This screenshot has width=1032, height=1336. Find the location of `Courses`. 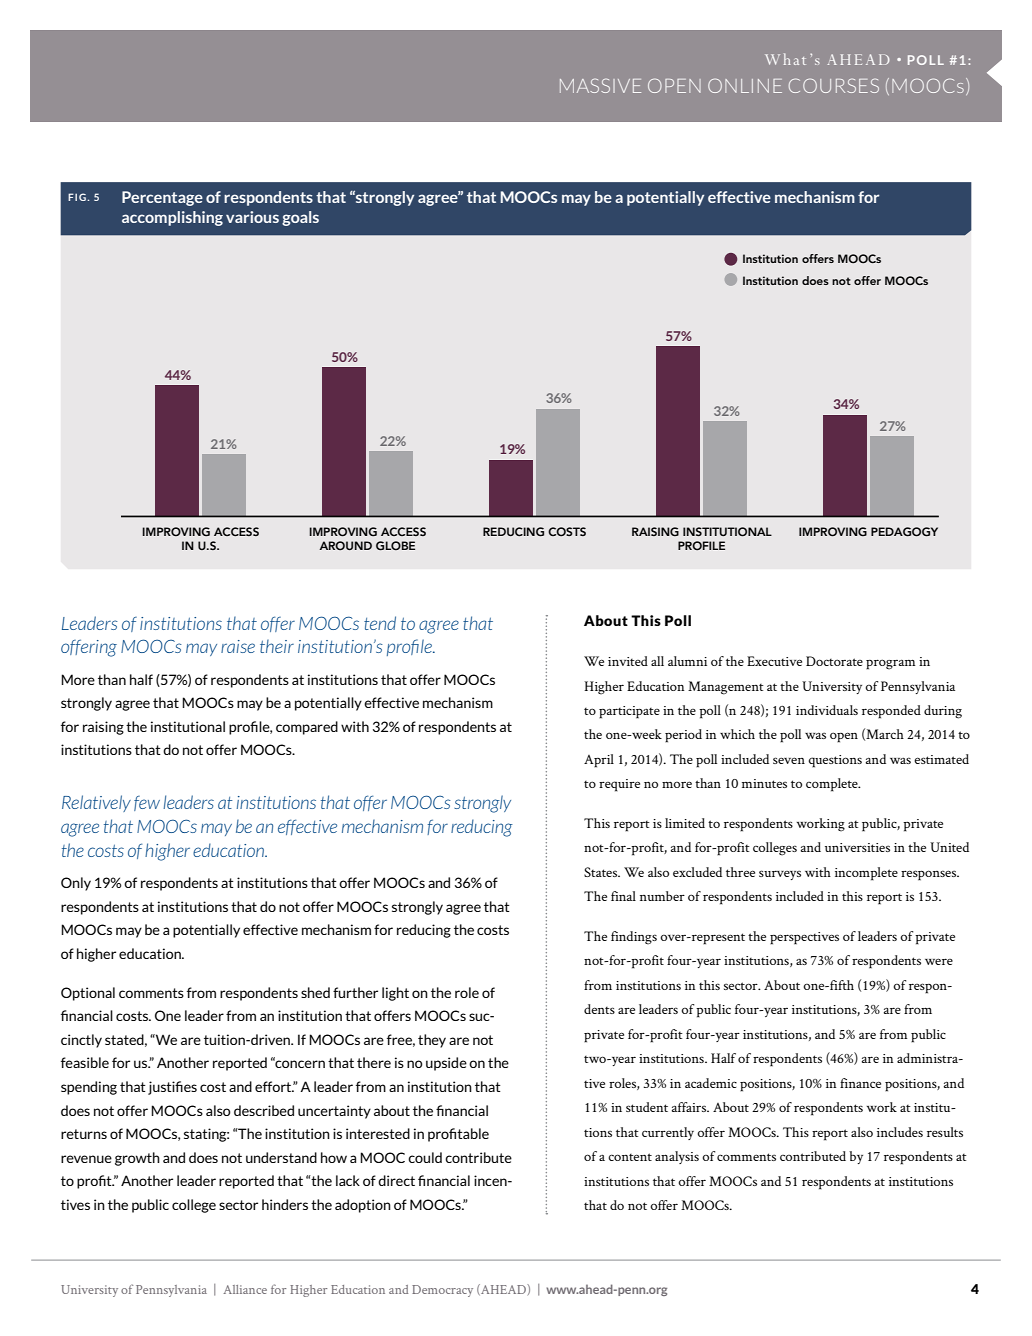

Courses is located at coordinates (834, 85).
